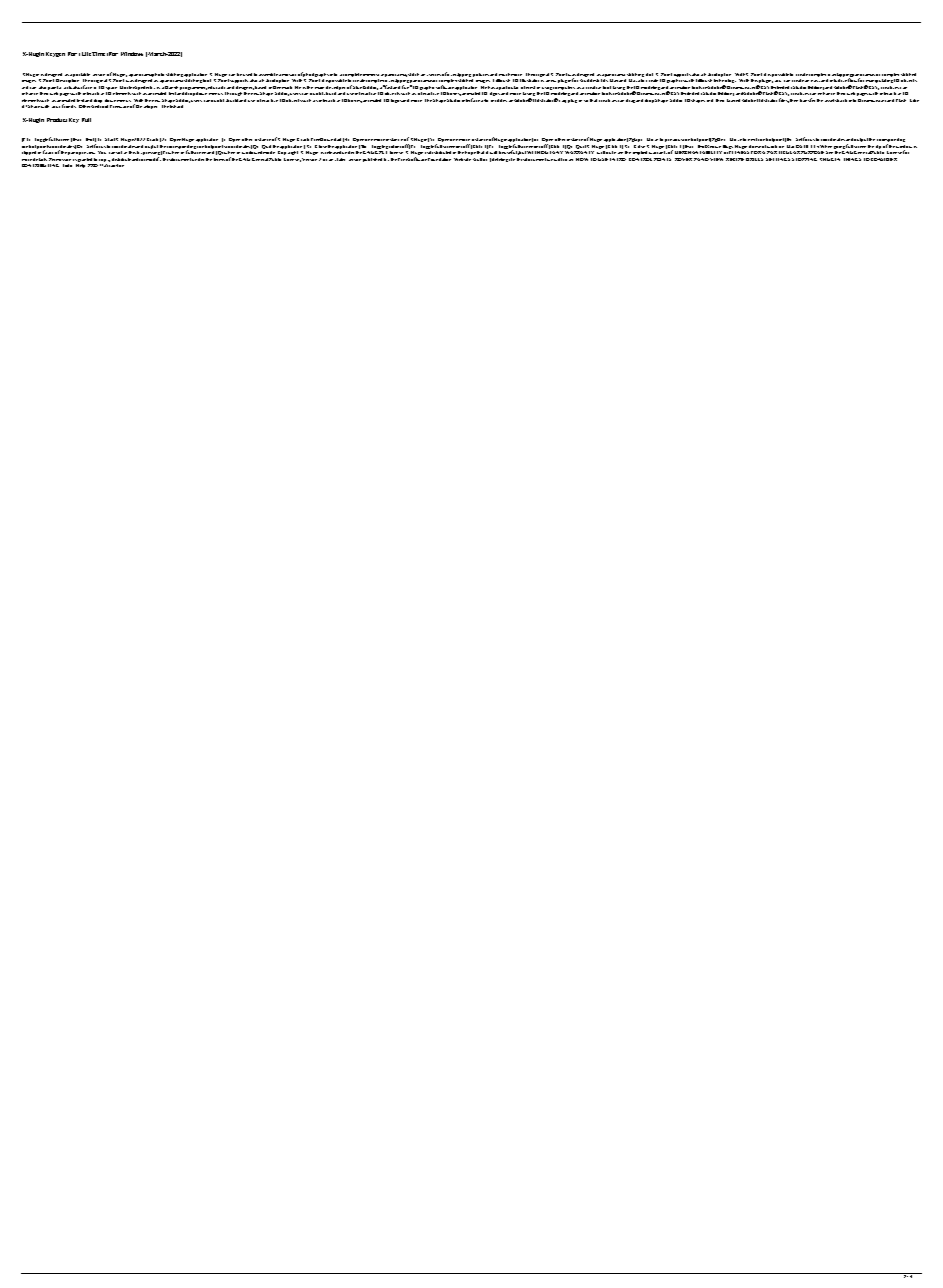 The width and height of the page is (943, 1288). What do you see at coordinates (435, 75) in the page?
I see `series` at bounding box center [435, 75].
